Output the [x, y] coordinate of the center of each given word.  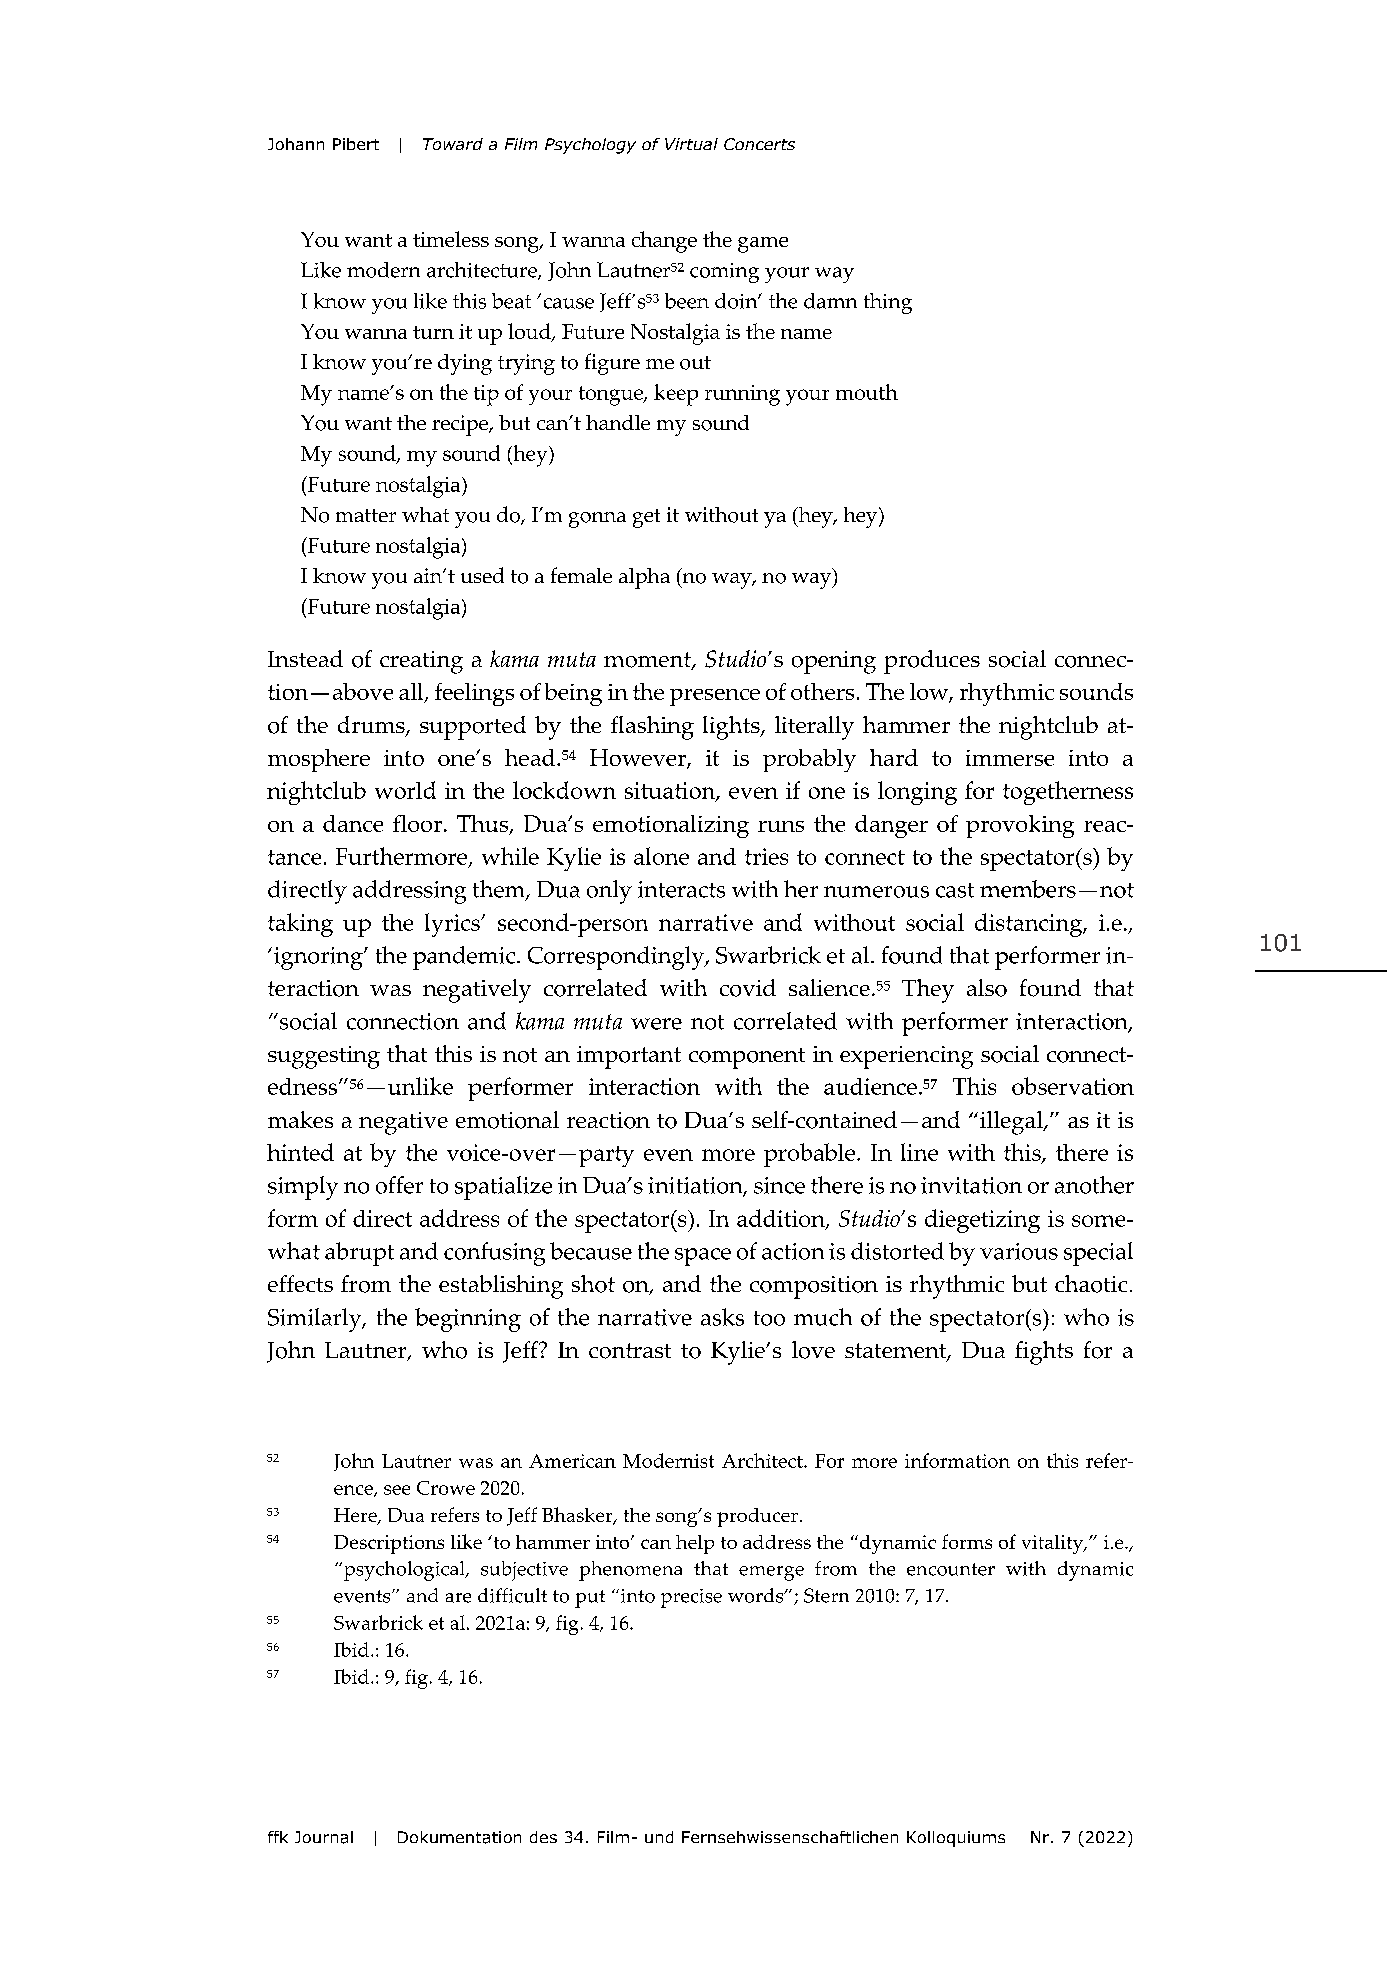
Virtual [691, 144]
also [987, 988]
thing [888, 303]
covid [748, 988]
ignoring [319, 958]
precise [691, 1598]
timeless [451, 239]
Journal [324, 1837]
